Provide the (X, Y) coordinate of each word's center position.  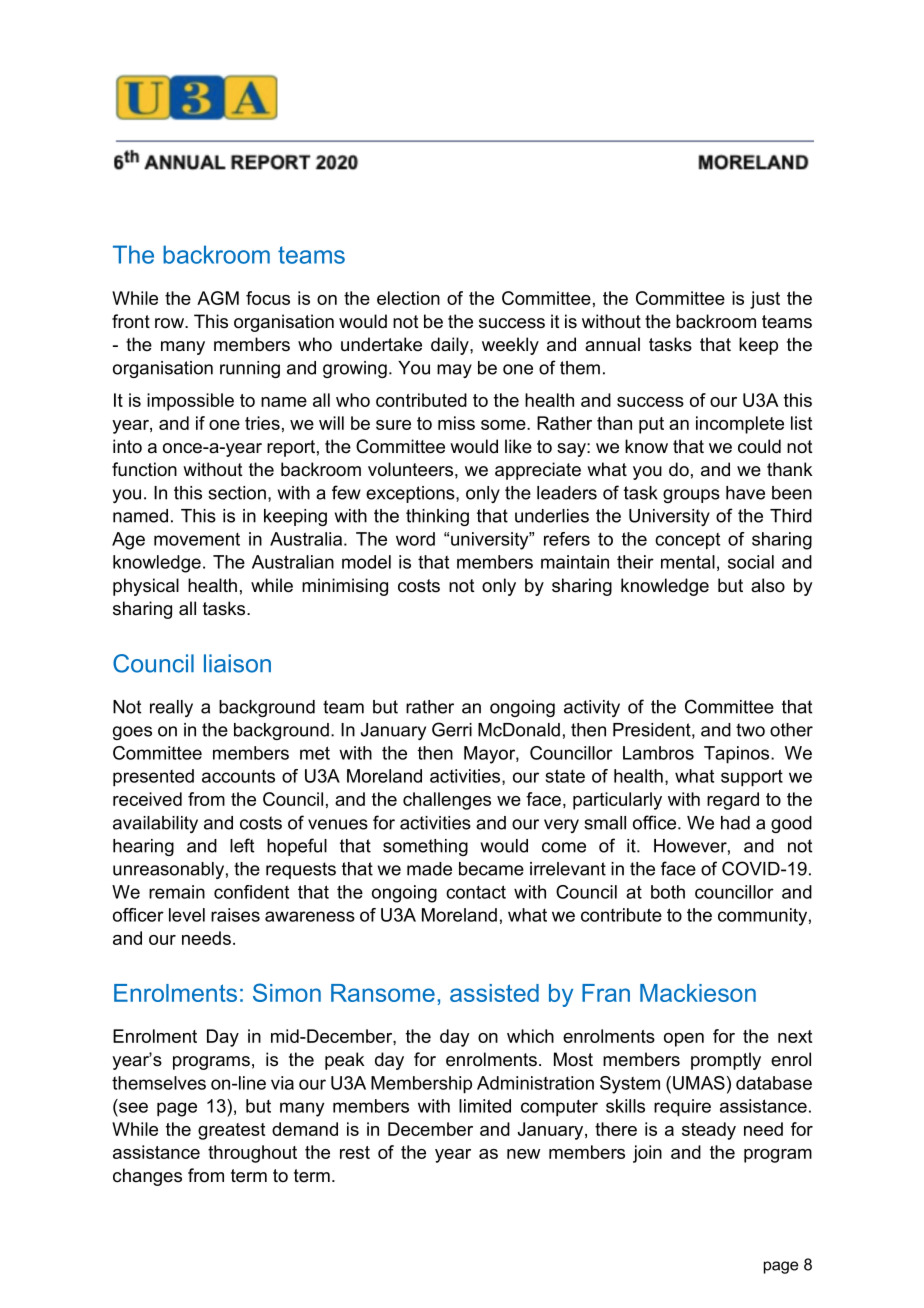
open (684, 1040)
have (745, 493)
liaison (237, 663)
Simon (287, 992)
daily (451, 346)
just (765, 300)
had (735, 823)
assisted (494, 993)
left (242, 845)
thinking (437, 517)
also (768, 585)
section (237, 493)
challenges (447, 801)
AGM (218, 298)
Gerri (452, 729)
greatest (231, 1131)
